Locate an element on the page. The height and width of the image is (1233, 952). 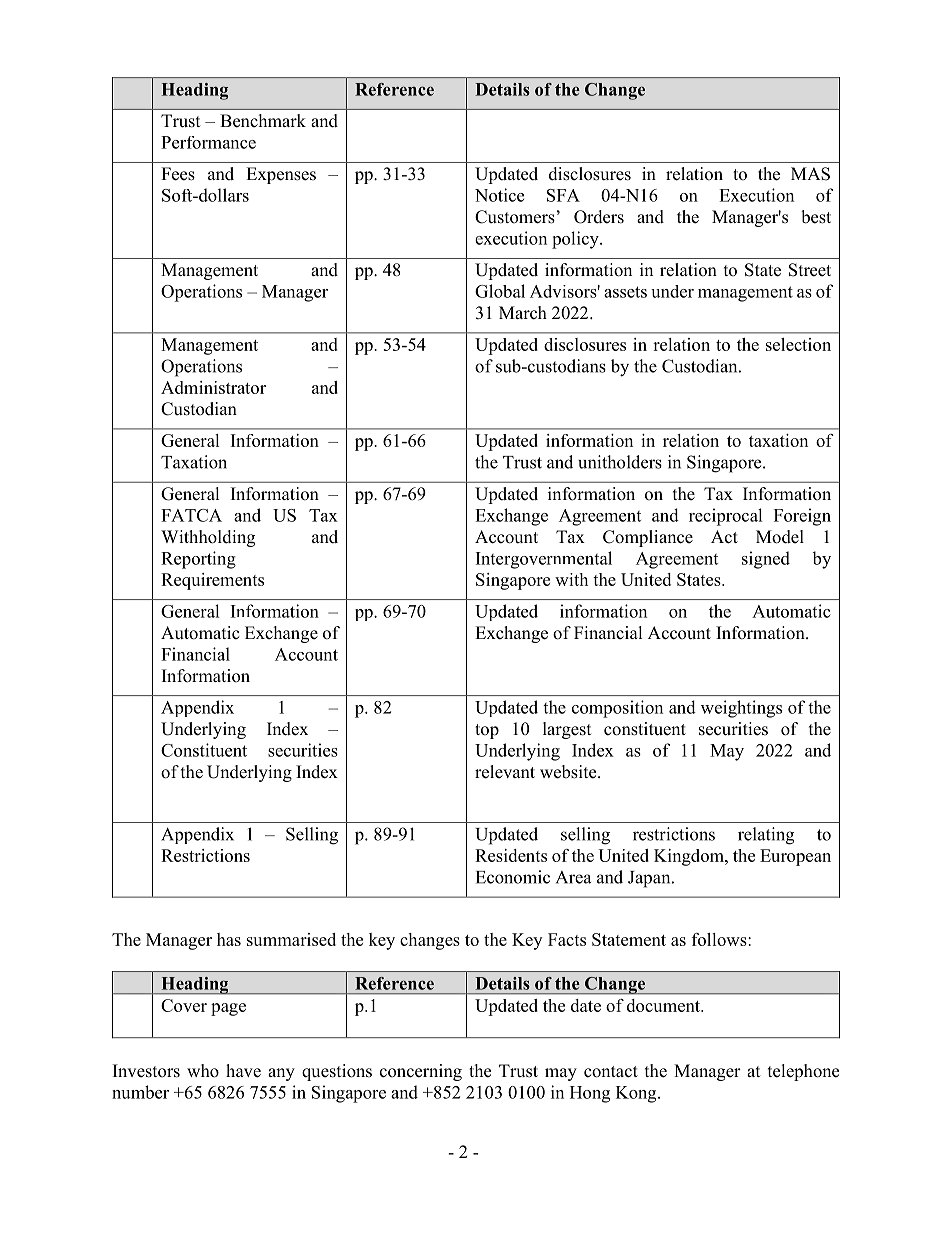
Notice is located at coordinates (499, 195).
